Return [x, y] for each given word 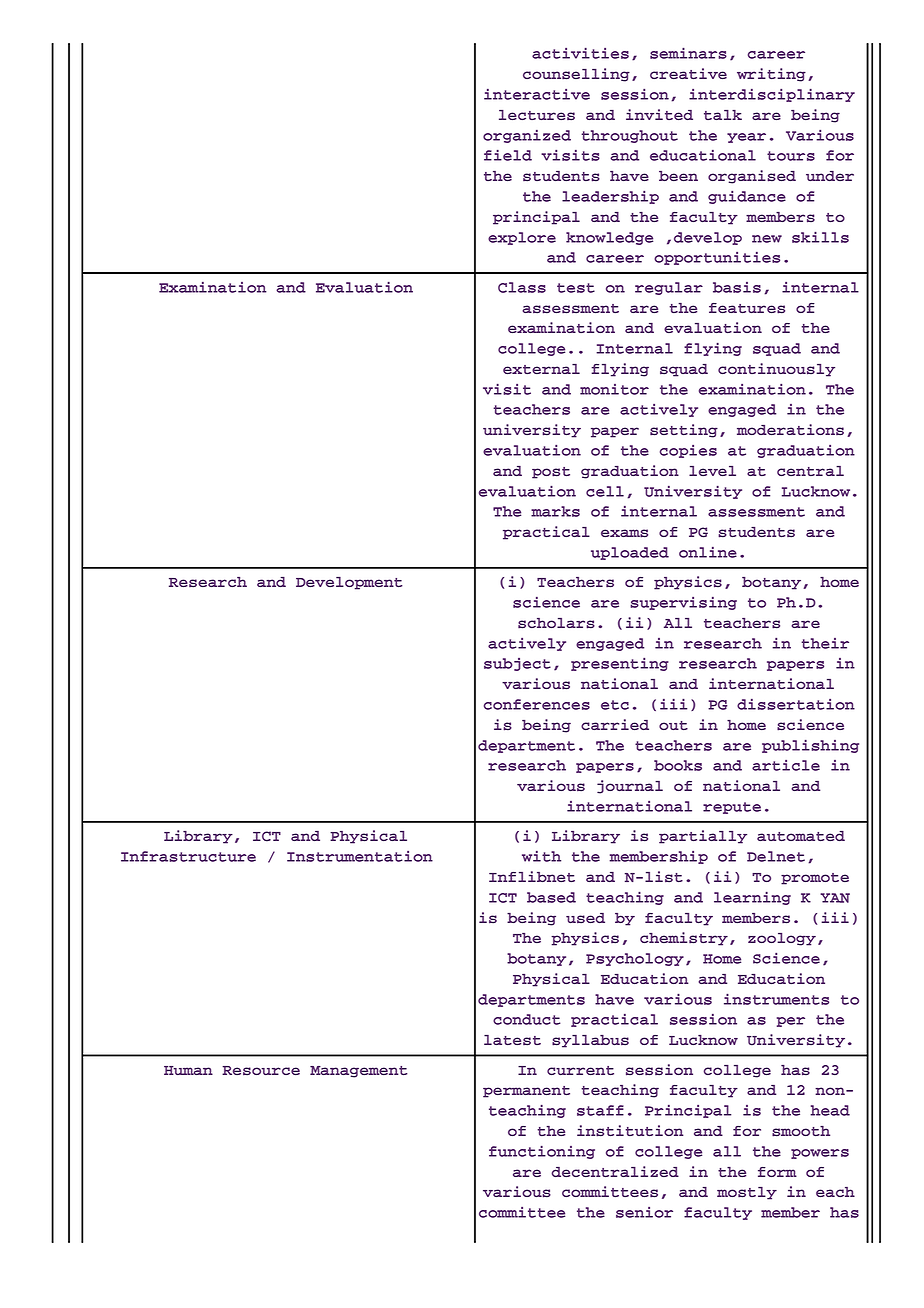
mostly [747, 1193]
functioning [542, 1152]
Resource [261, 1071]
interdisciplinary [772, 95]
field [508, 155]
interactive [537, 94]
